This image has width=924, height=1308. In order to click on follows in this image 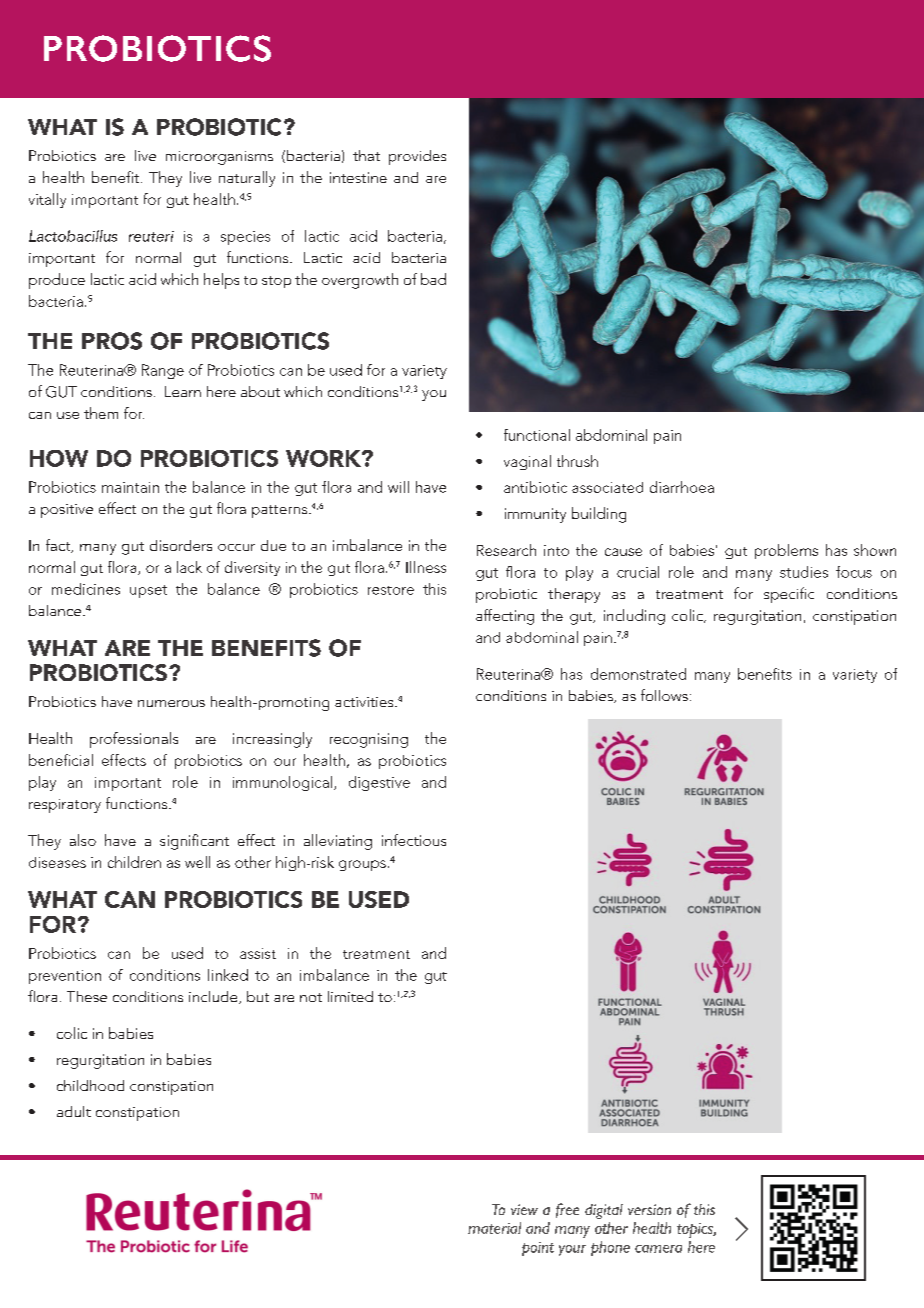, I will do `click(664, 695)`.
